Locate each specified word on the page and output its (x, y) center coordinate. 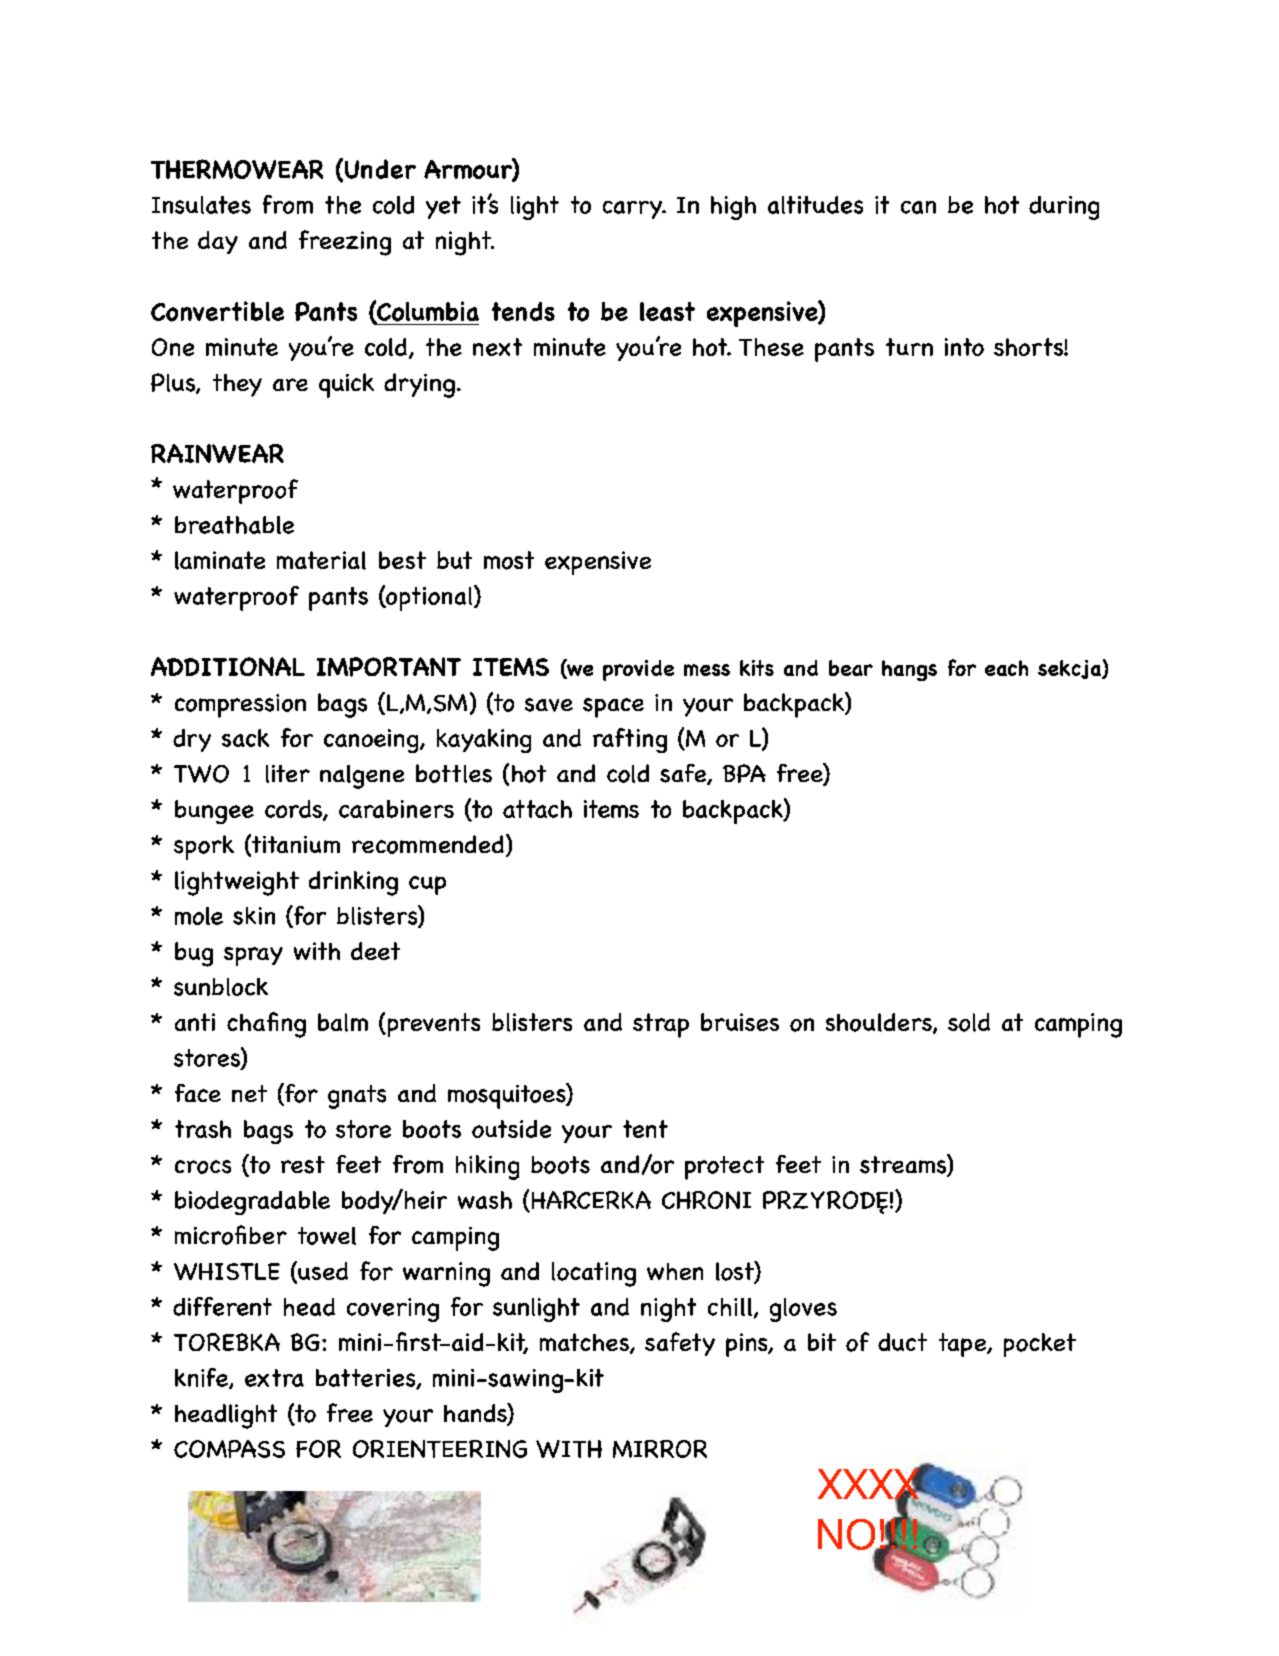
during (1064, 208)
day (218, 242)
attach (537, 809)
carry (634, 210)
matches (585, 1343)
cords (294, 810)
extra (274, 1378)
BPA (744, 773)
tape (964, 1345)
